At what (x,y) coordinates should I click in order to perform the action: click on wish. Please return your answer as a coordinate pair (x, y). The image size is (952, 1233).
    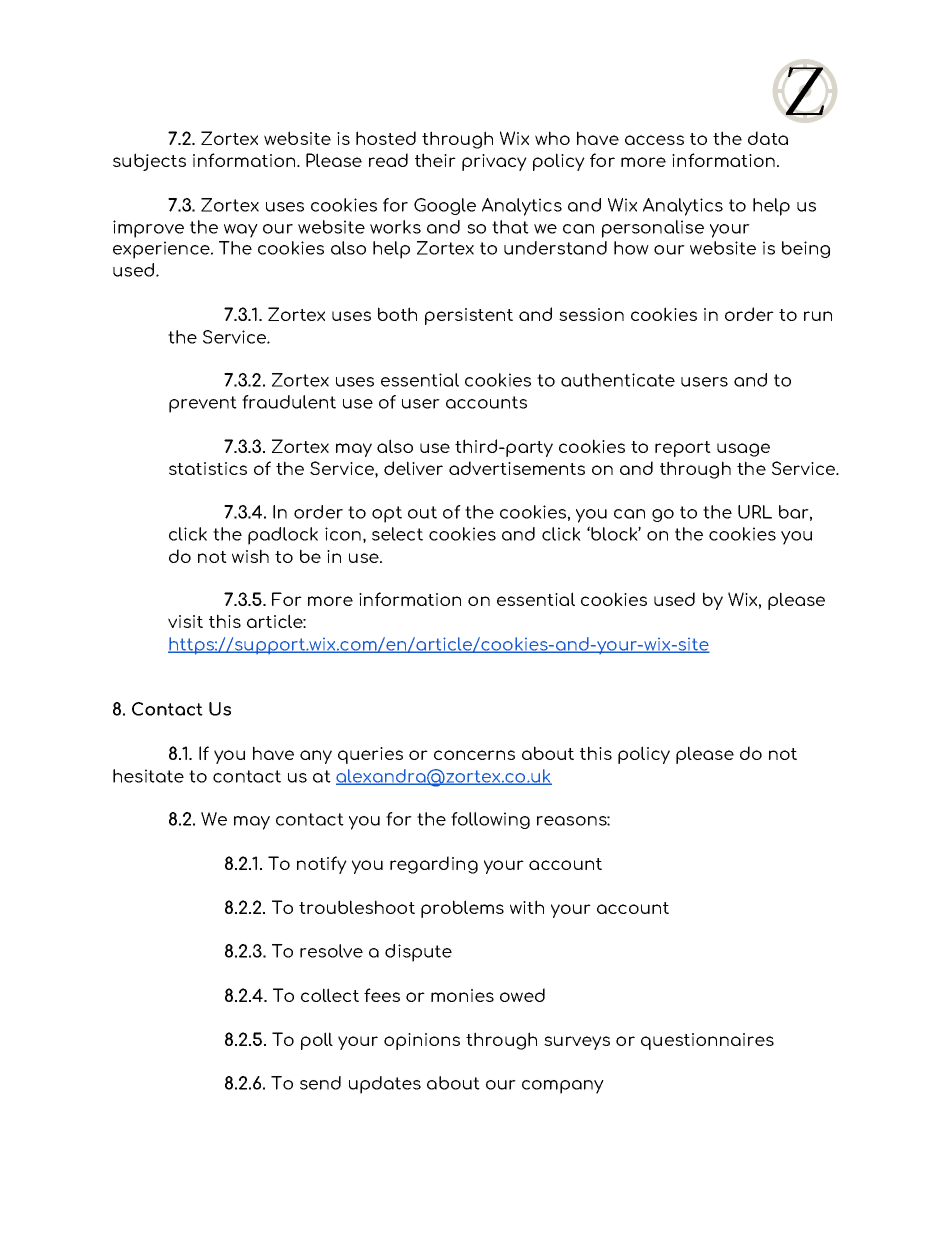
    Looking at the image, I should click on (250, 556).
